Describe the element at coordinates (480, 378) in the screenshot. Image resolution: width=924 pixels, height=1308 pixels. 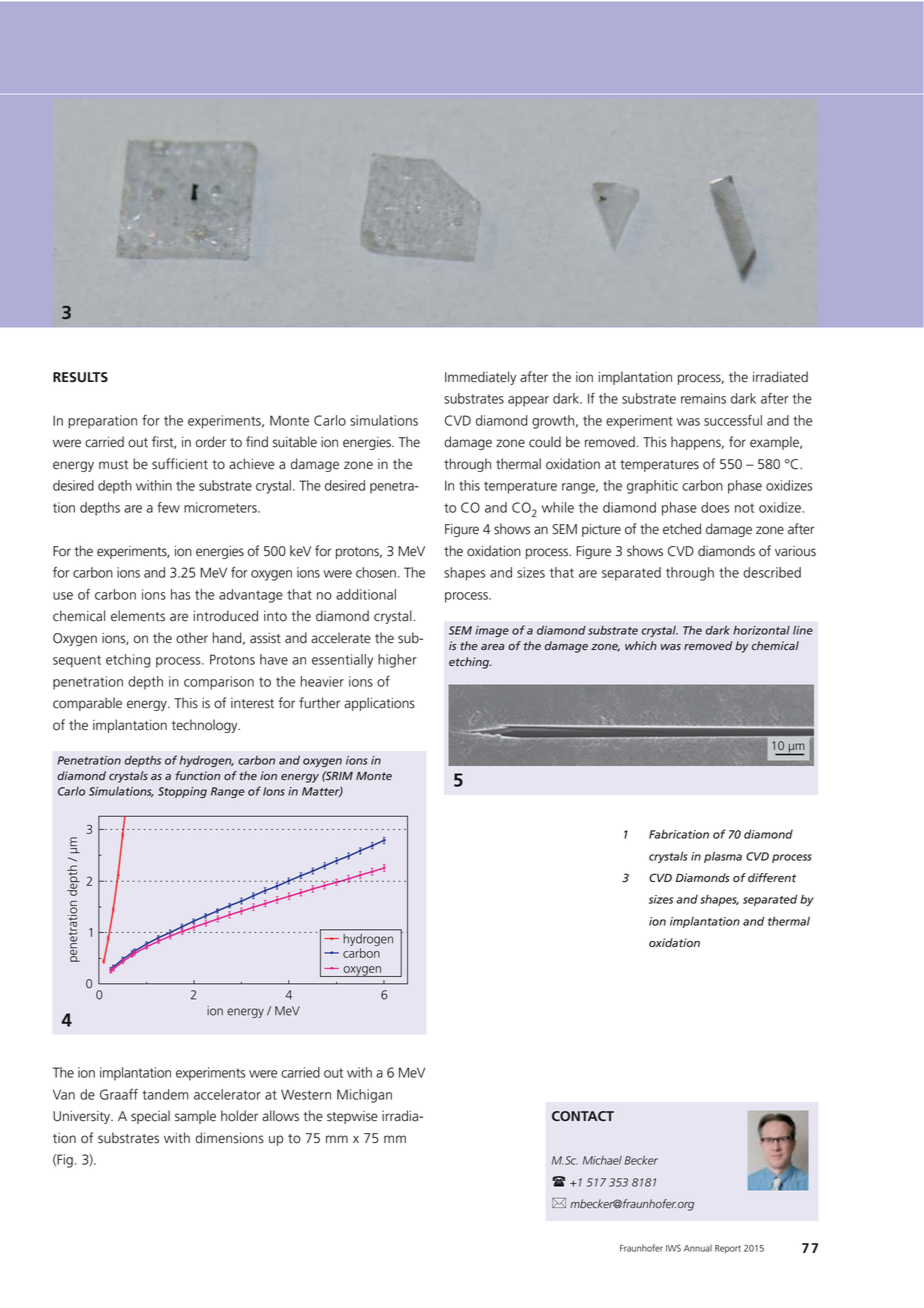
I see `Immediately` at that location.
